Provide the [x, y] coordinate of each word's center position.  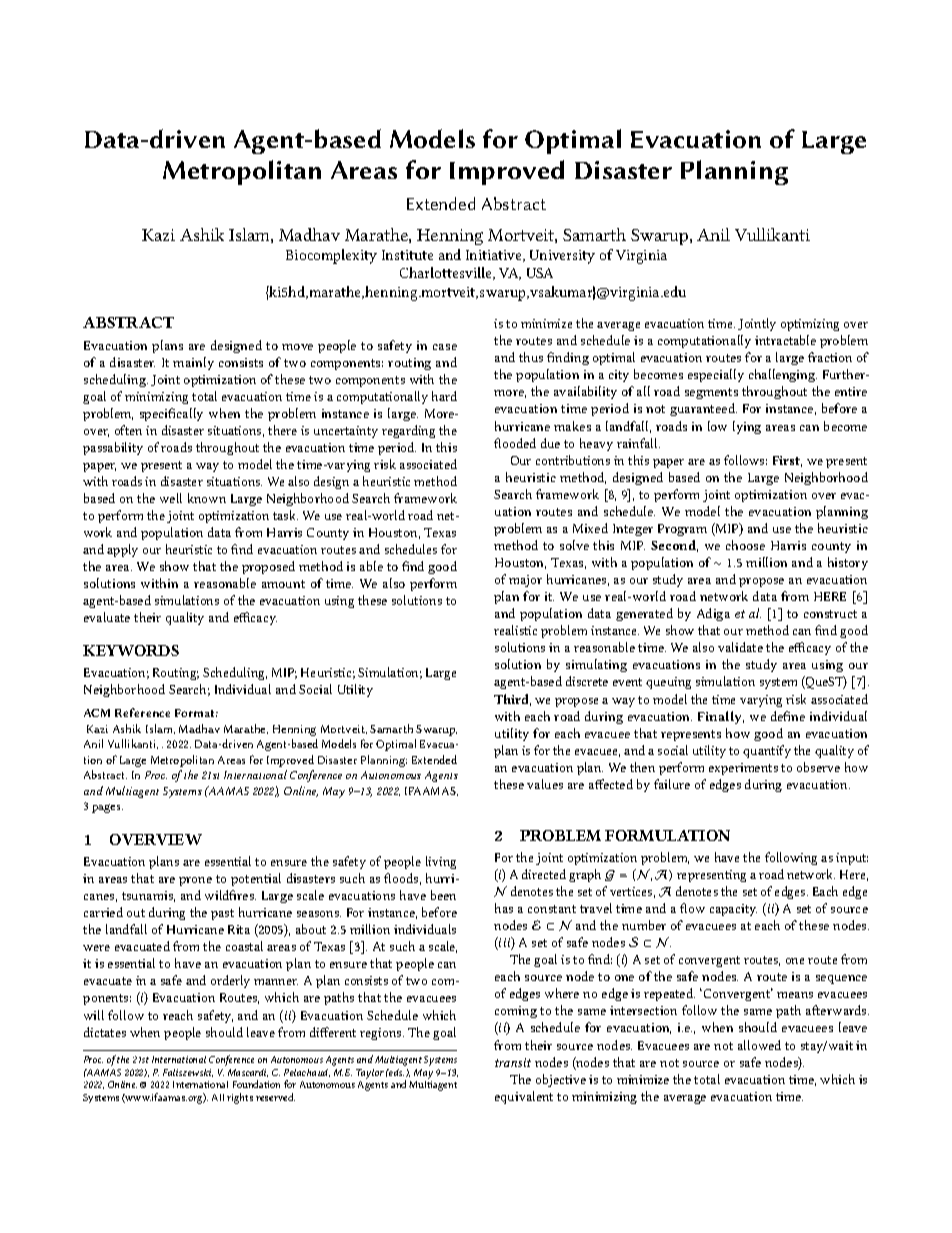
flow [692, 908]
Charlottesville [447, 273]
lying [747, 427]
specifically [171, 414]
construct [830, 614]
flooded [515, 443]
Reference [142, 712]
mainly [193, 363]
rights [240, 1098]
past [222, 914]
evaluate [107, 617]
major [525, 581]
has [504, 908]
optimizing [810, 325]
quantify [767, 751]
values [545, 784]
